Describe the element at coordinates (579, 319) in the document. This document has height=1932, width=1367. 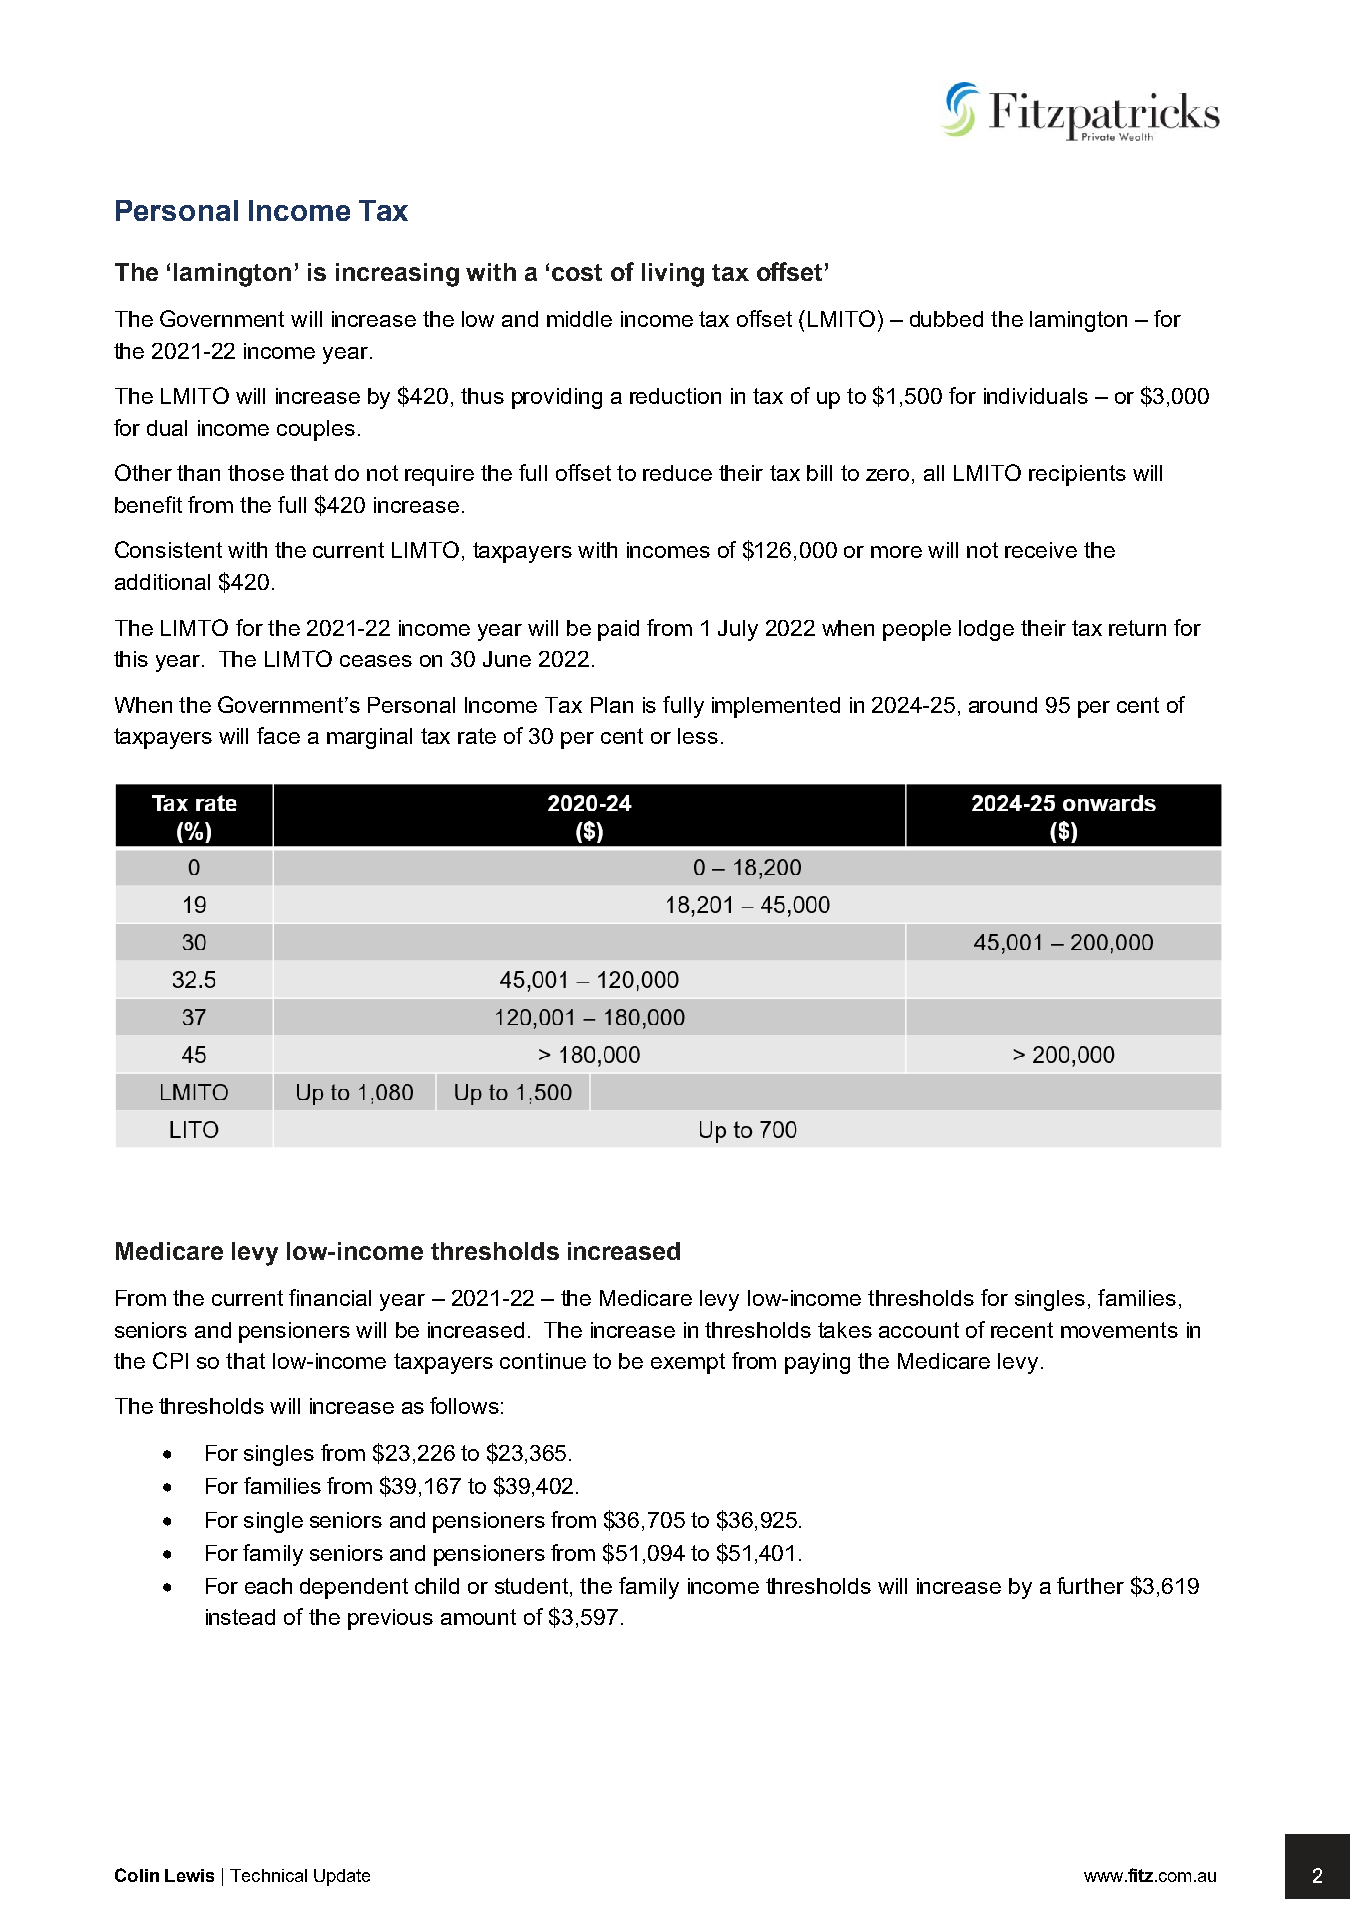
I see `middle` at that location.
